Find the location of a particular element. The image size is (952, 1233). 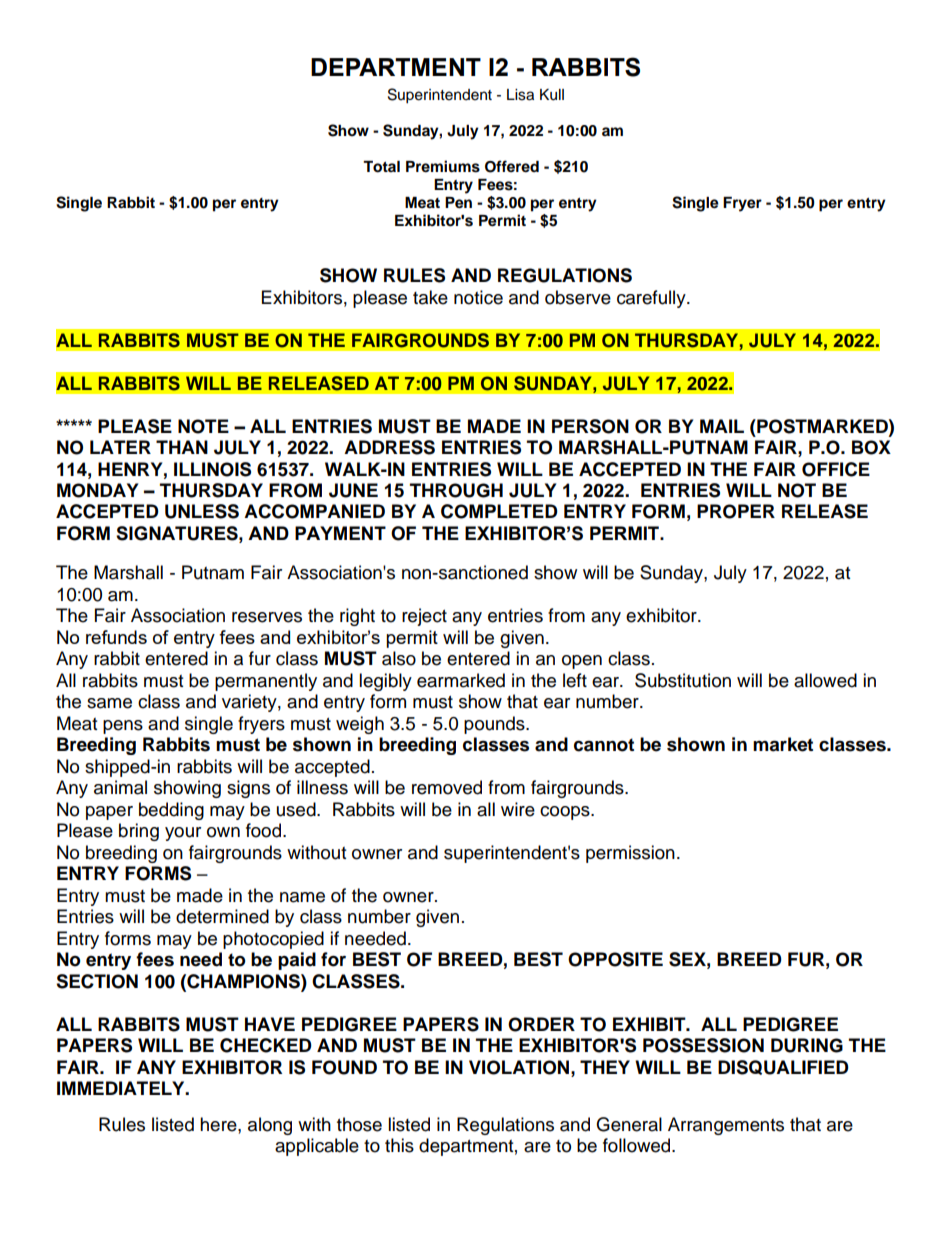

refunds is located at coordinates (116, 637).
